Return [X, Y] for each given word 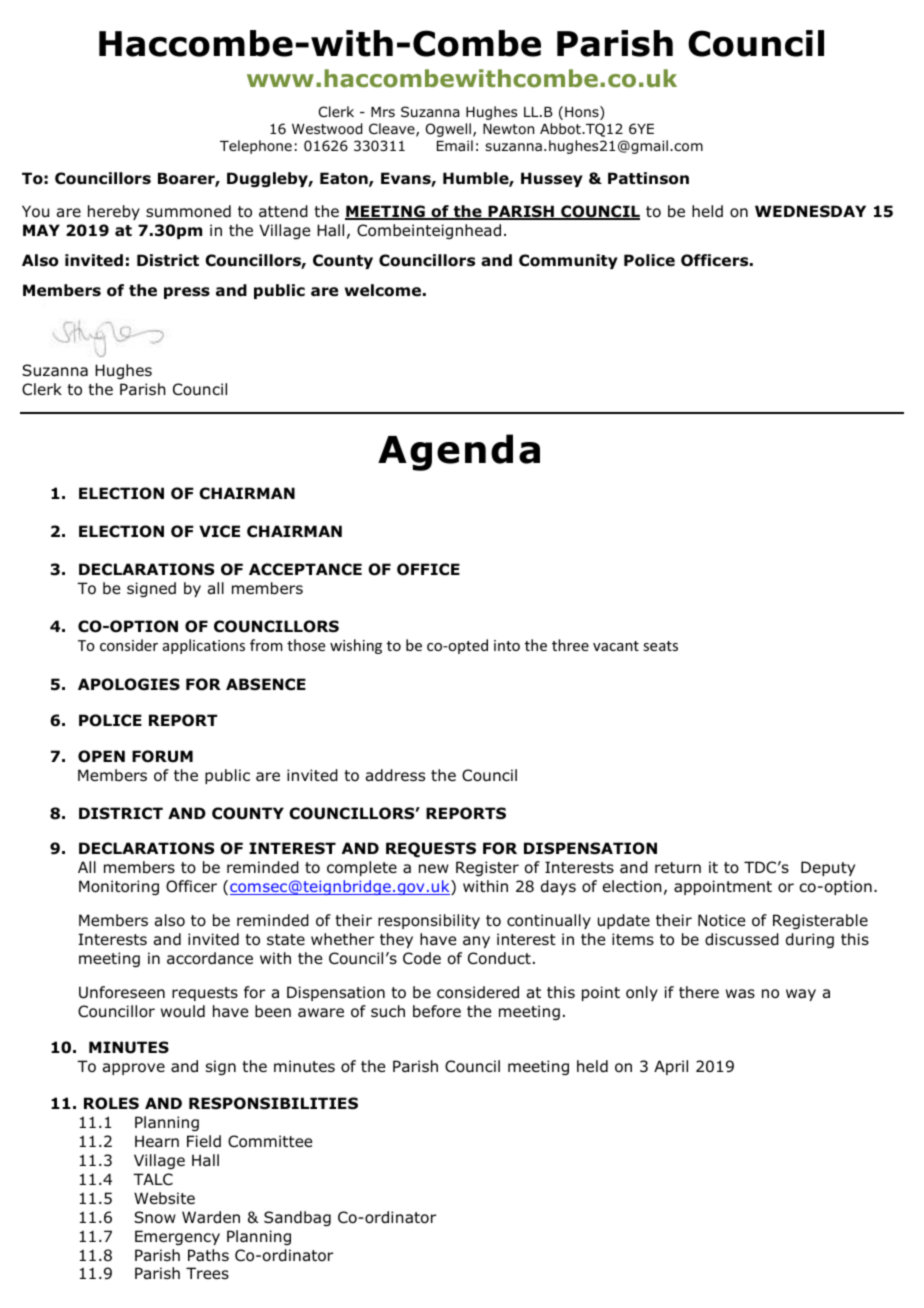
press [187, 293]
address [395, 775]
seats [660, 646]
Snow [155, 1217]
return [678, 867]
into [507, 645]
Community [568, 261]
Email [455, 145]
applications [204, 646]
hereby [114, 212]
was [740, 994]
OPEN [101, 756]
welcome [383, 290]
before [437, 1011]
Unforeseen [122, 992]
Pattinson [648, 178]
